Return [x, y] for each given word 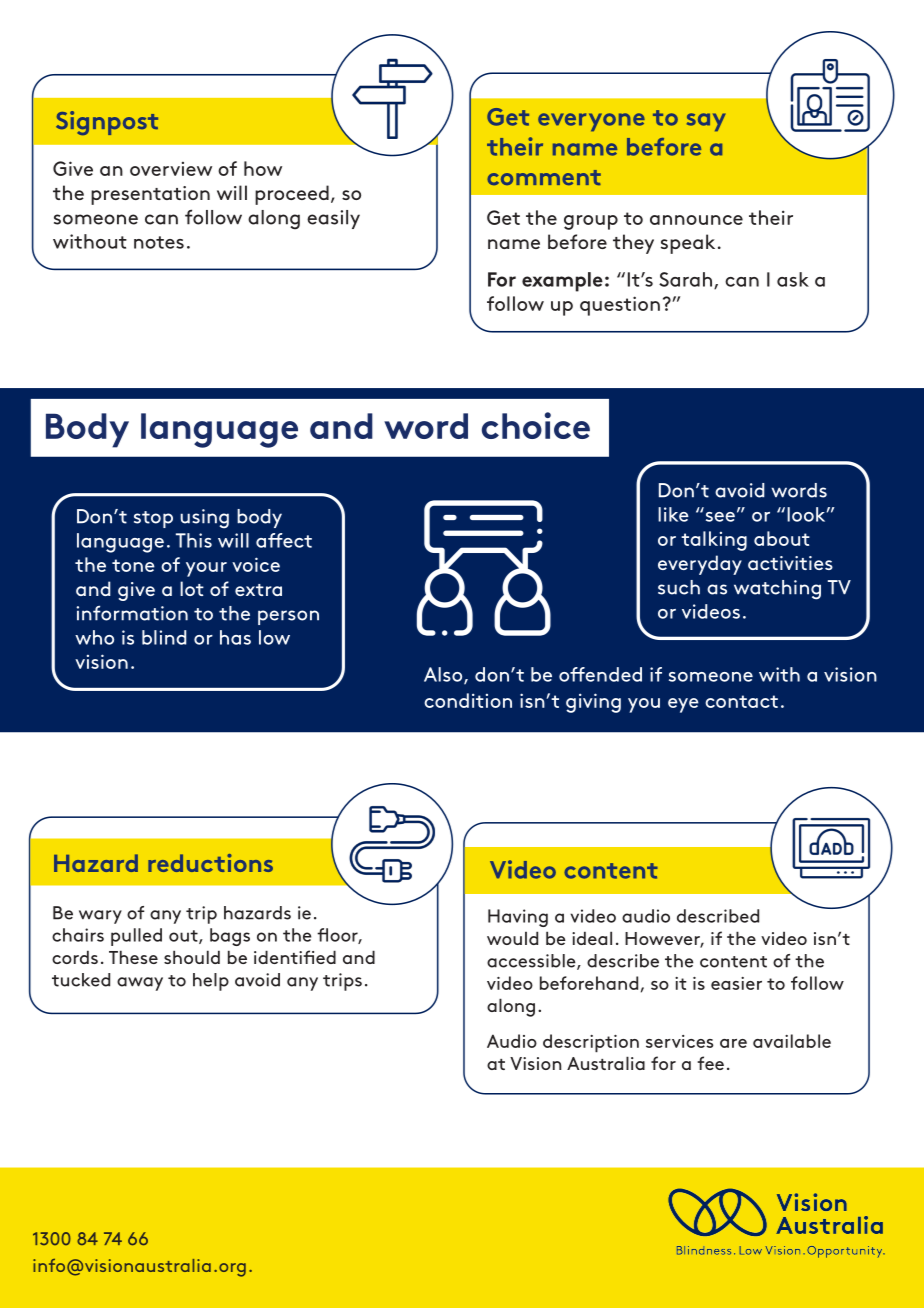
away [140, 984]
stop [153, 519]
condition [468, 700]
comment [544, 177]
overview [171, 169]
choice [536, 425]
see [720, 517]
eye [683, 705]
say [706, 122]
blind [164, 637]
